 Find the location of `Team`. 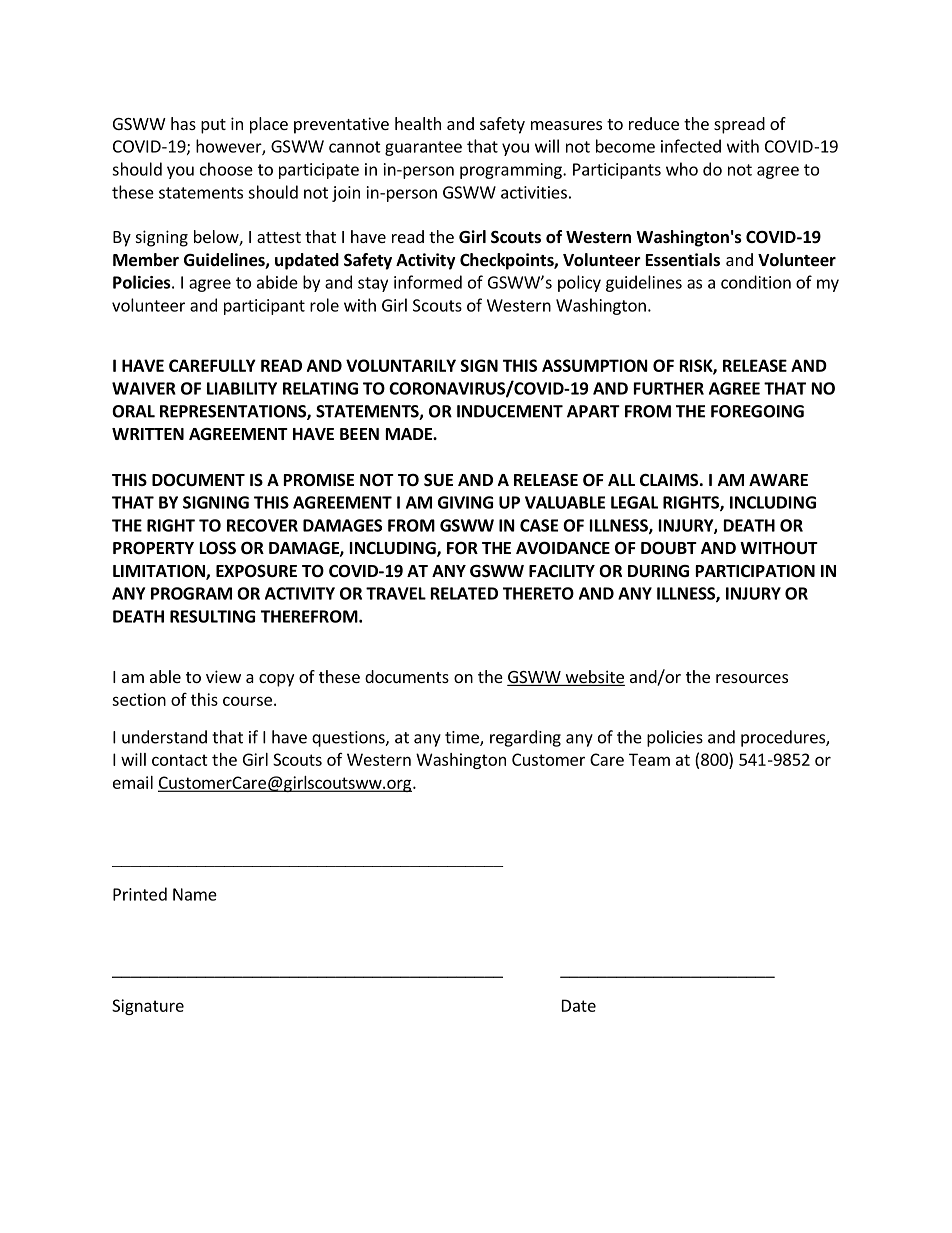

Team is located at coordinates (649, 759).
